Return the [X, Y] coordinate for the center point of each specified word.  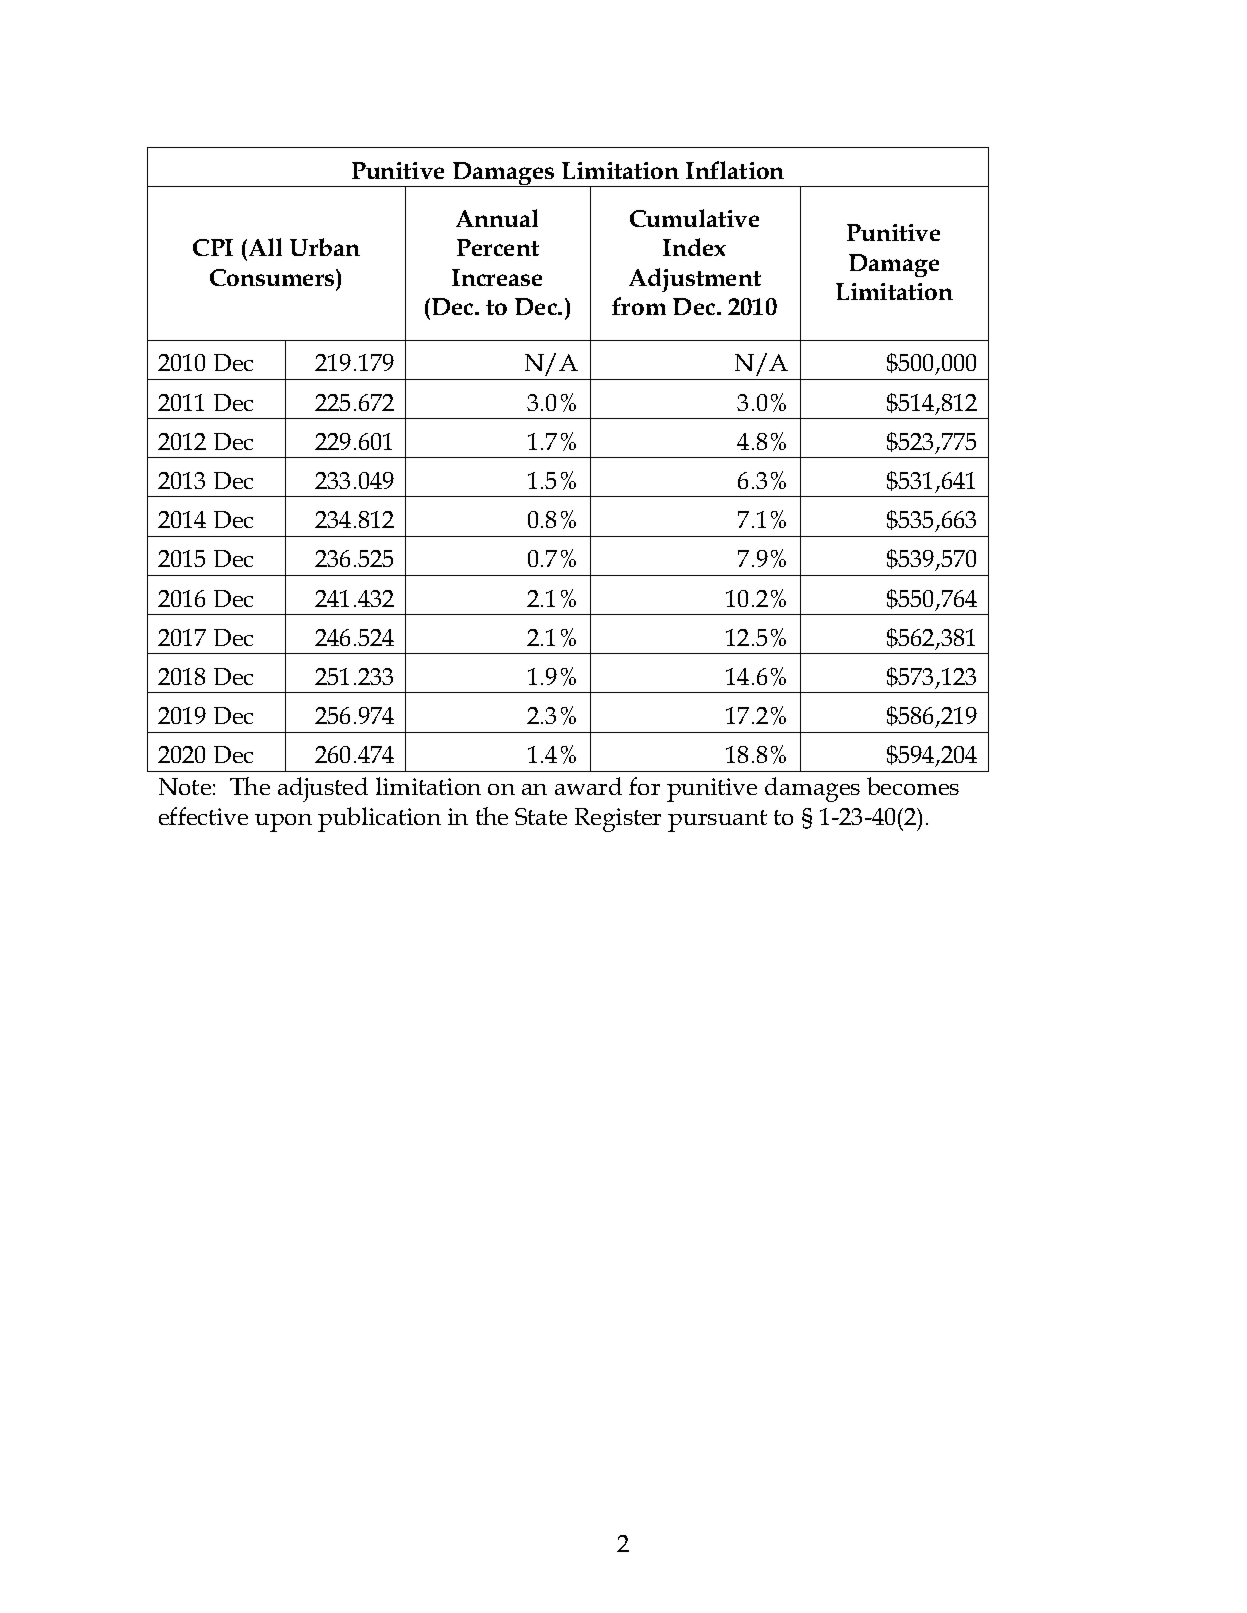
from [639, 306]
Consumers [273, 277]
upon [283, 823]
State [541, 816]
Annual [497, 218]
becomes [913, 786]
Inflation [735, 170]
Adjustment [695, 280]
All [265, 247]
